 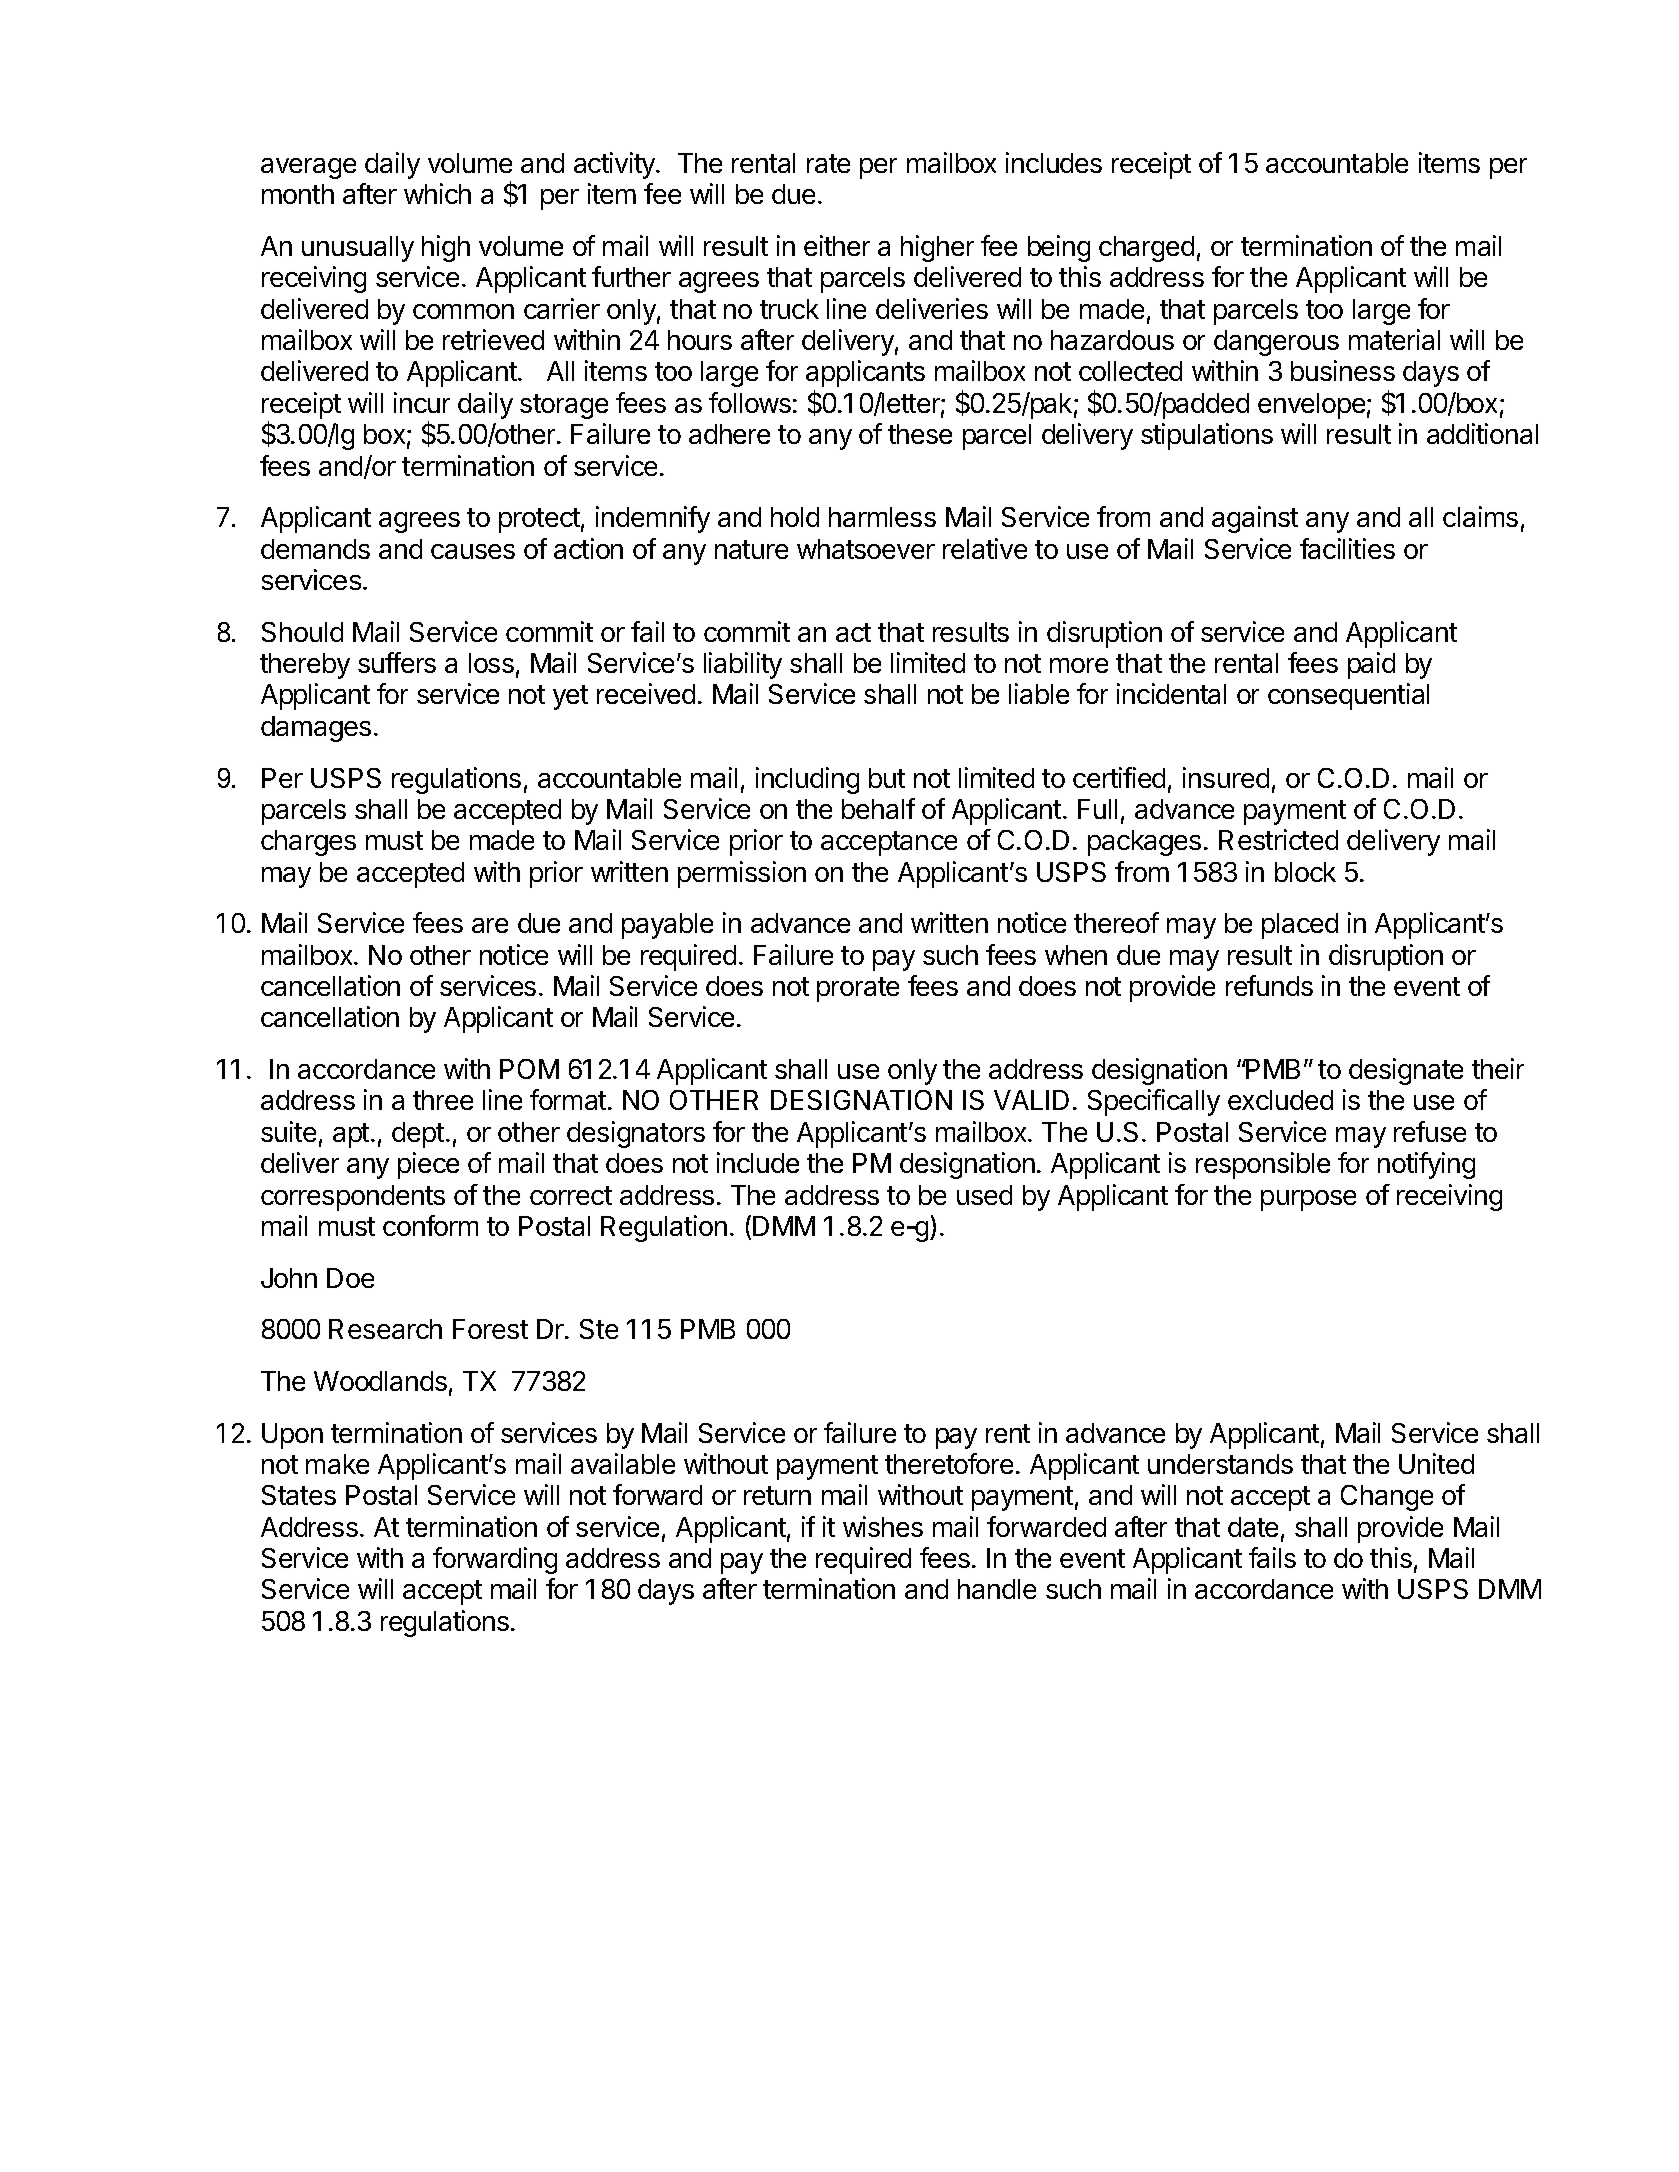 I want to click on purpose, so click(x=1308, y=1200).
